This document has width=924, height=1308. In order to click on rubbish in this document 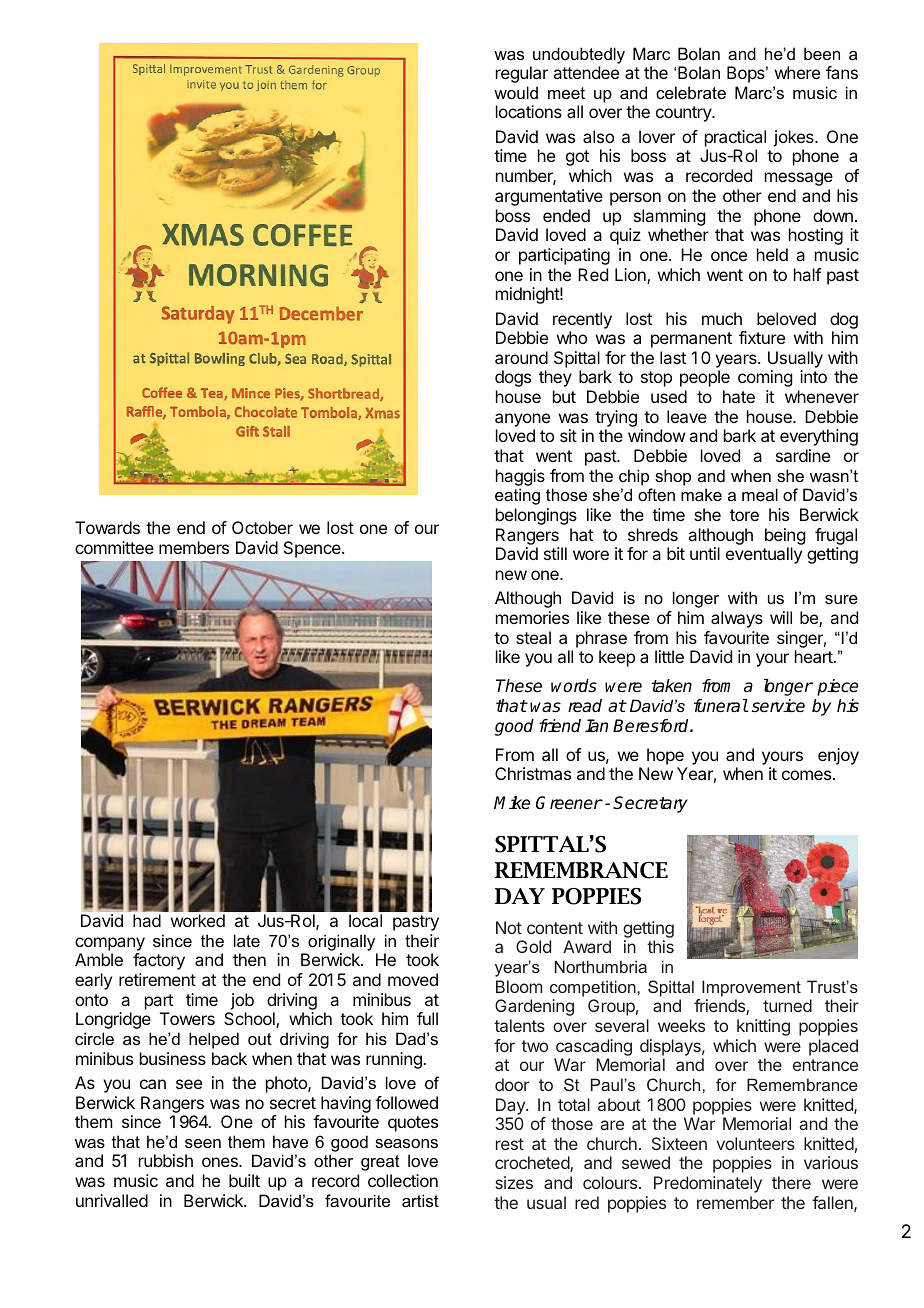, I will do `click(166, 1160)`.
